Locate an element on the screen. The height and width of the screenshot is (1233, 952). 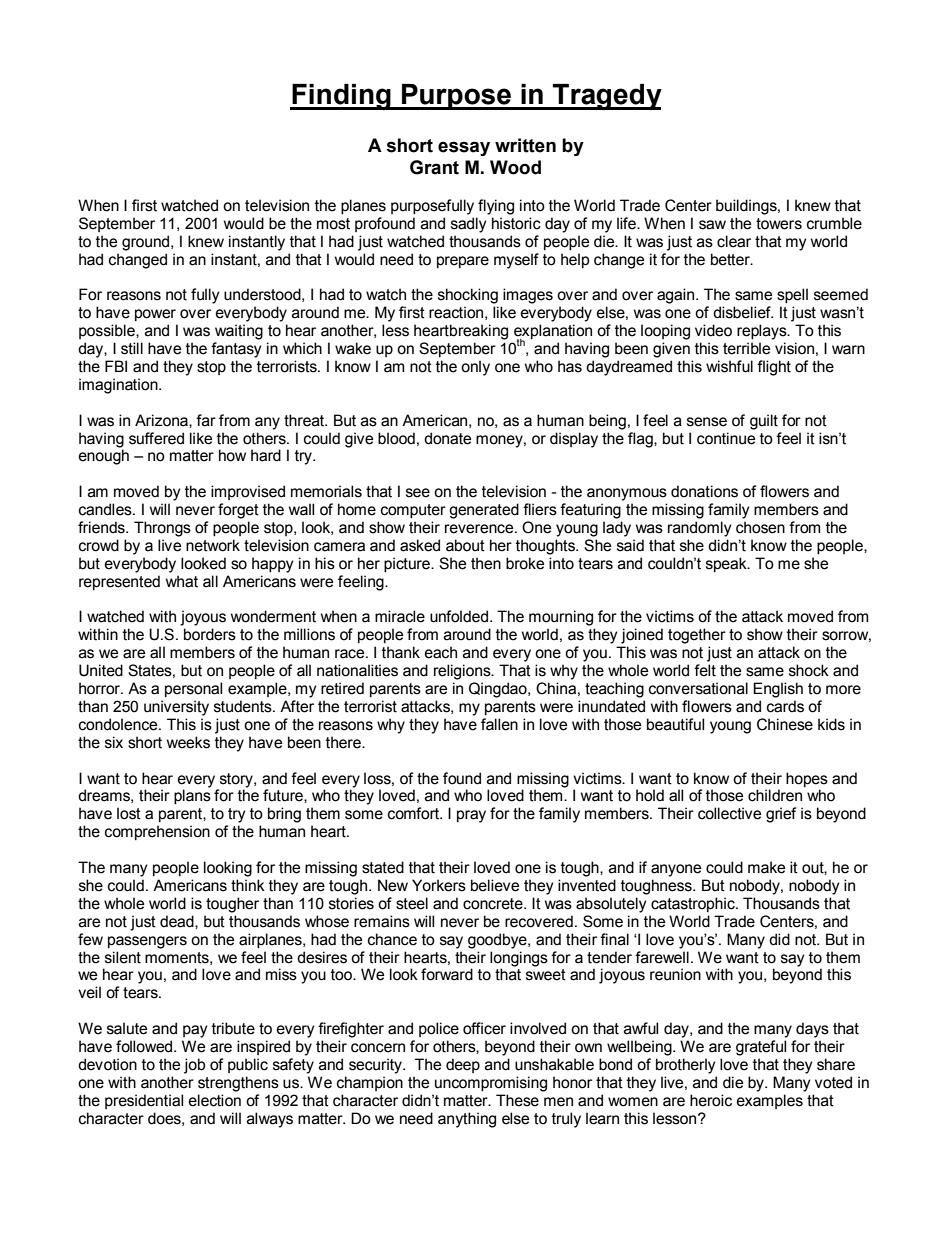
dead is located at coordinates (178, 922).
